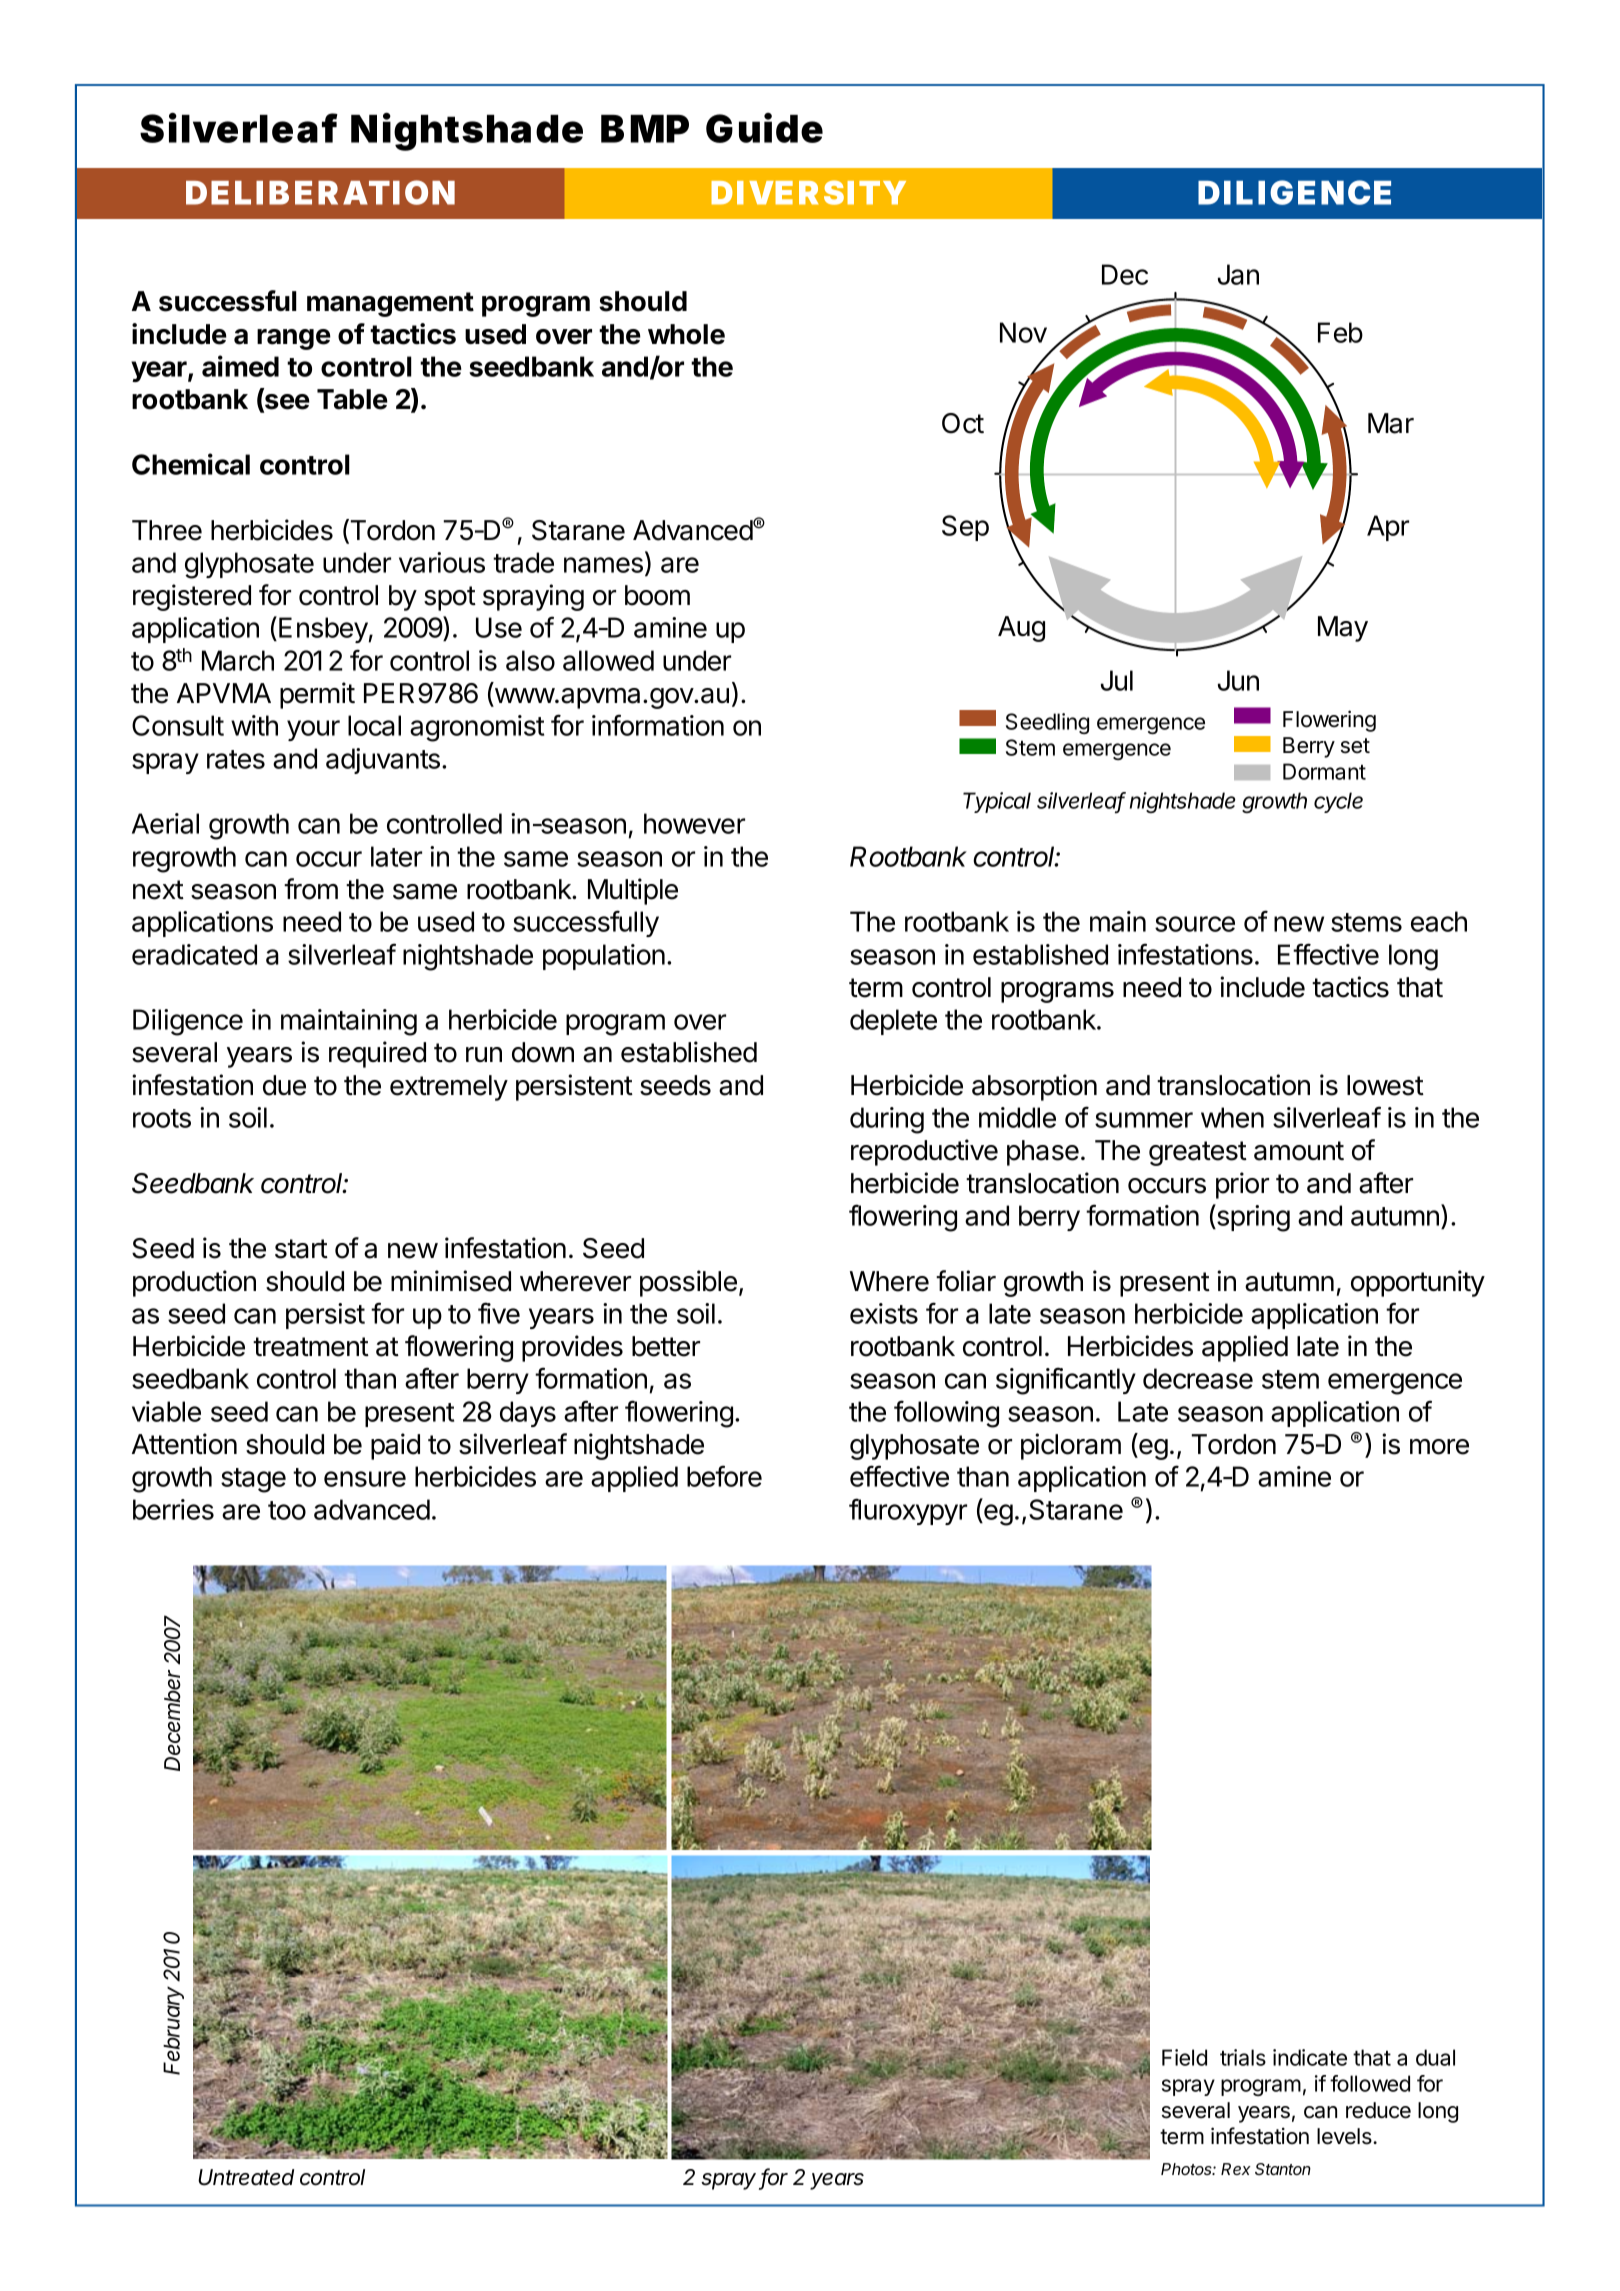  I want to click on boom, so click(657, 595).
